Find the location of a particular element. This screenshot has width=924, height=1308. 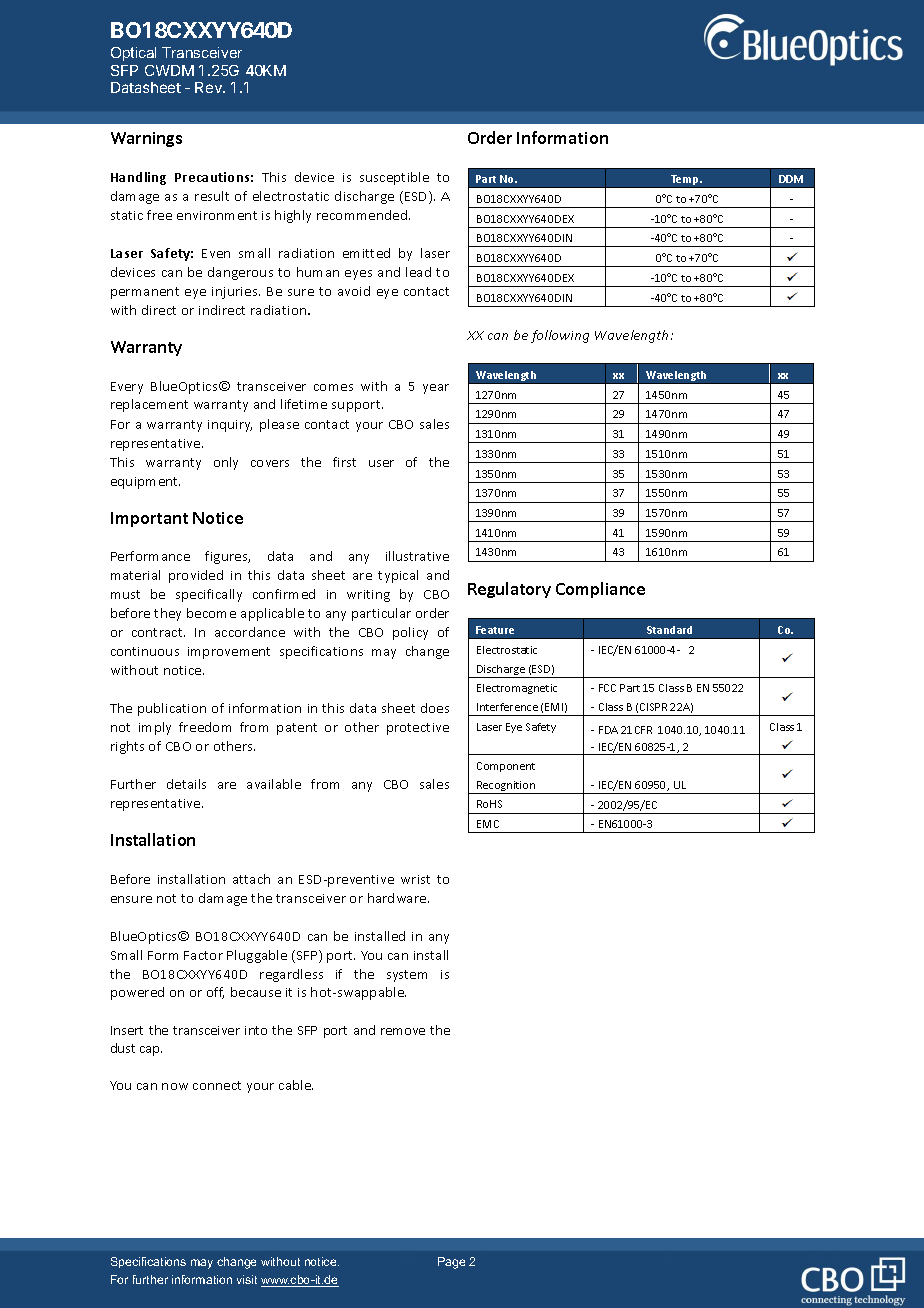

remove is located at coordinates (403, 1031).
